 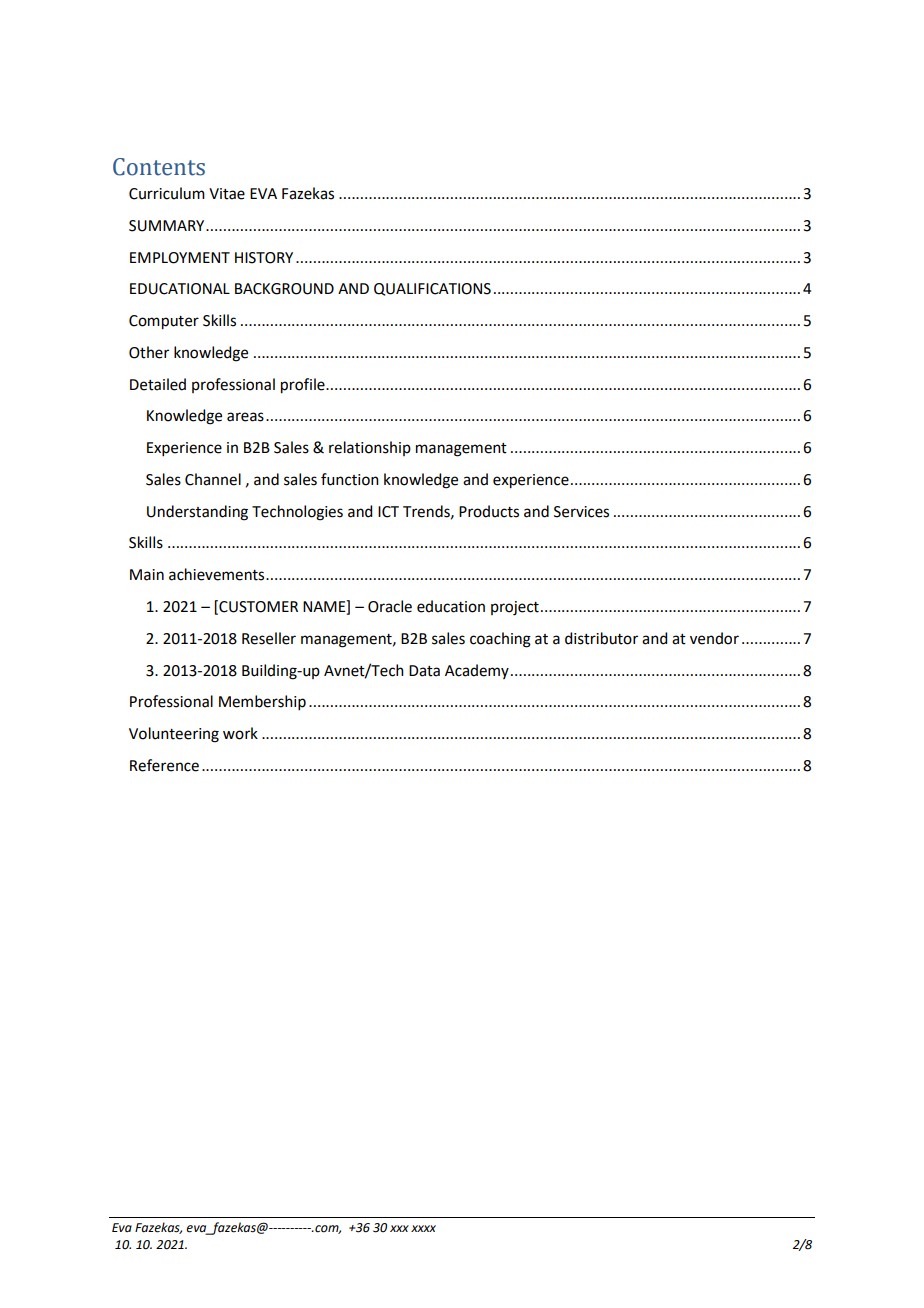 What do you see at coordinates (158, 384) in the document?
I see `Detailed` at bounding box center [158, 384].
